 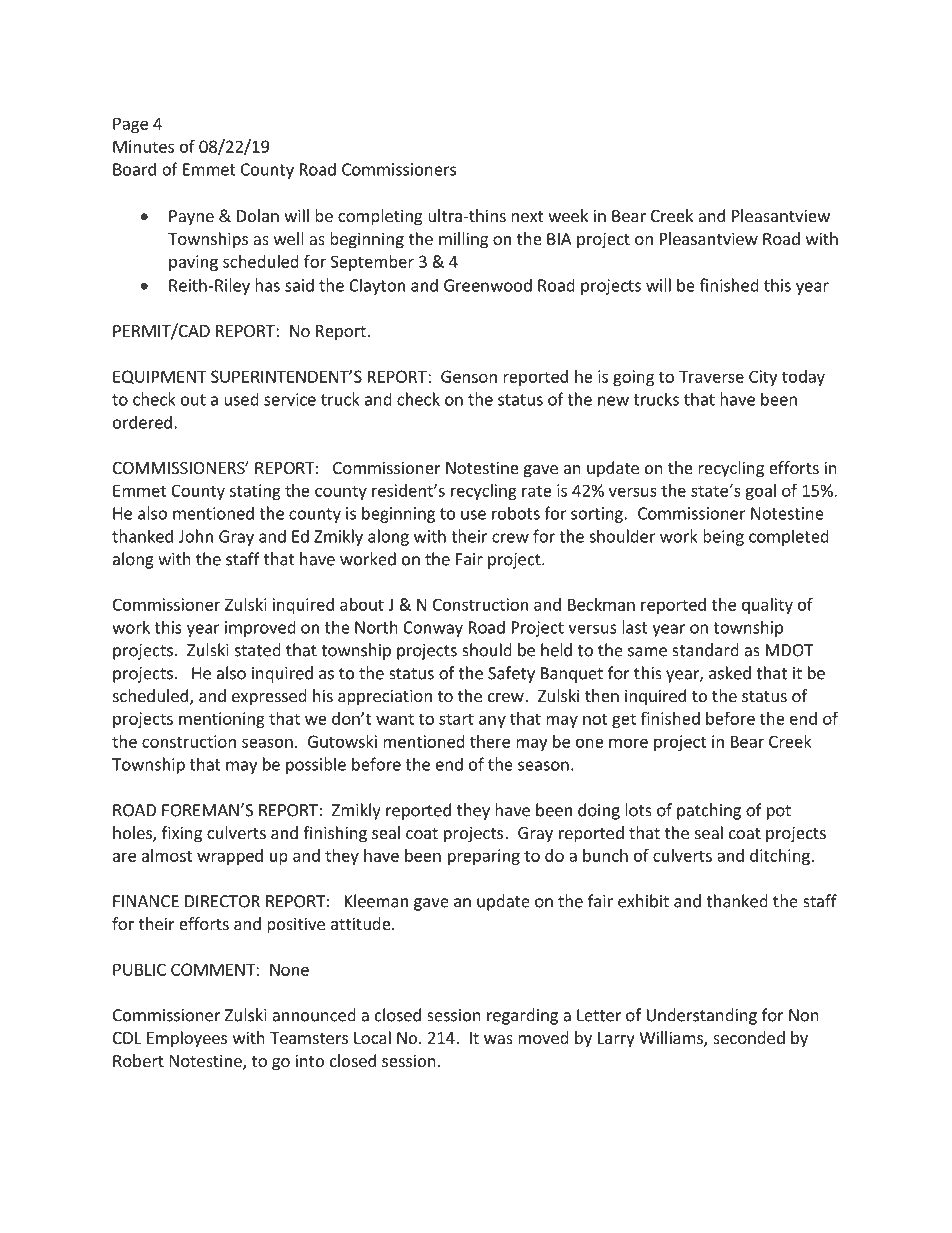 I want to click on mentioning, so click(x=222, y=720).
